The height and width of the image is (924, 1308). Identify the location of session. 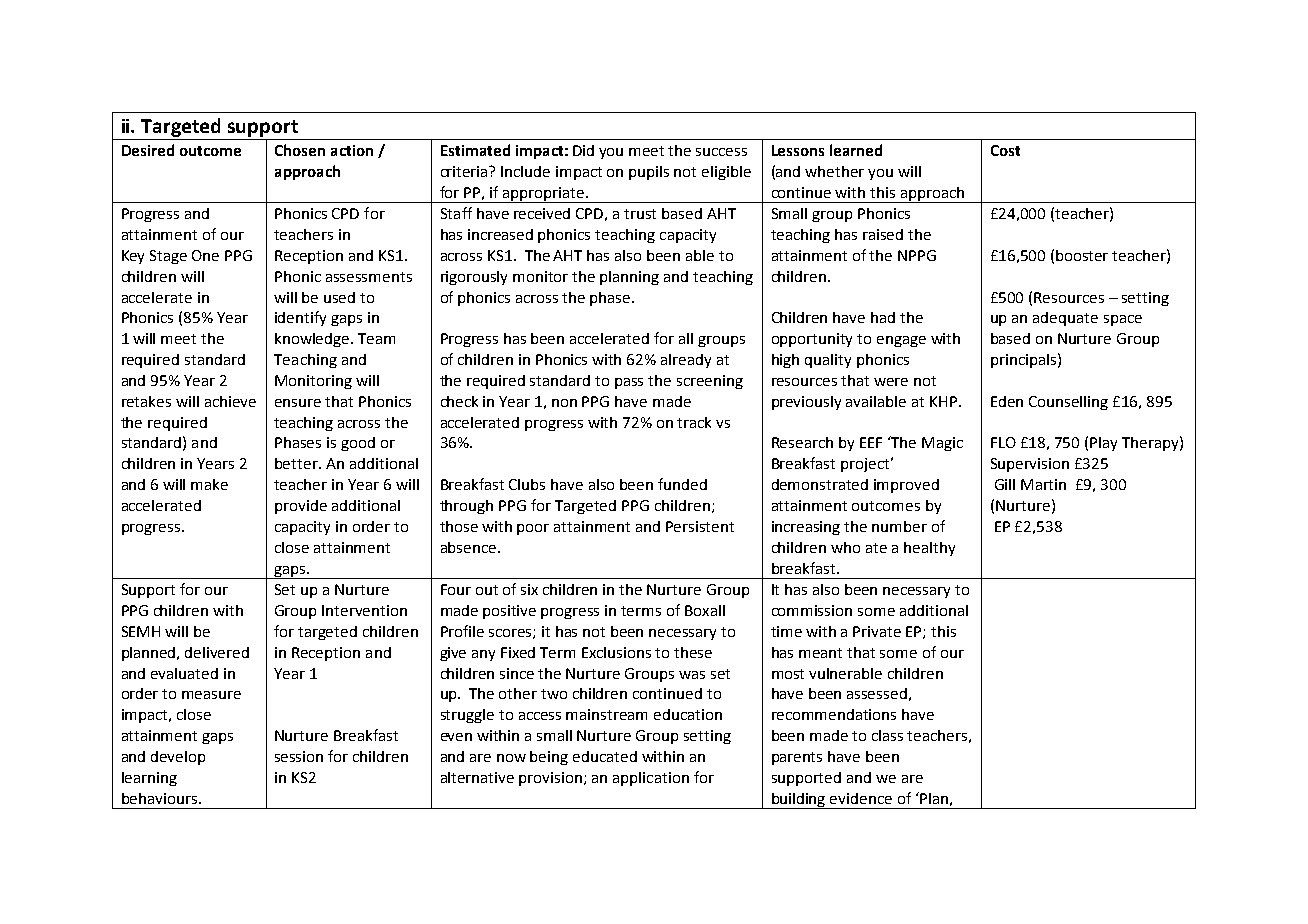
(299, 756).
